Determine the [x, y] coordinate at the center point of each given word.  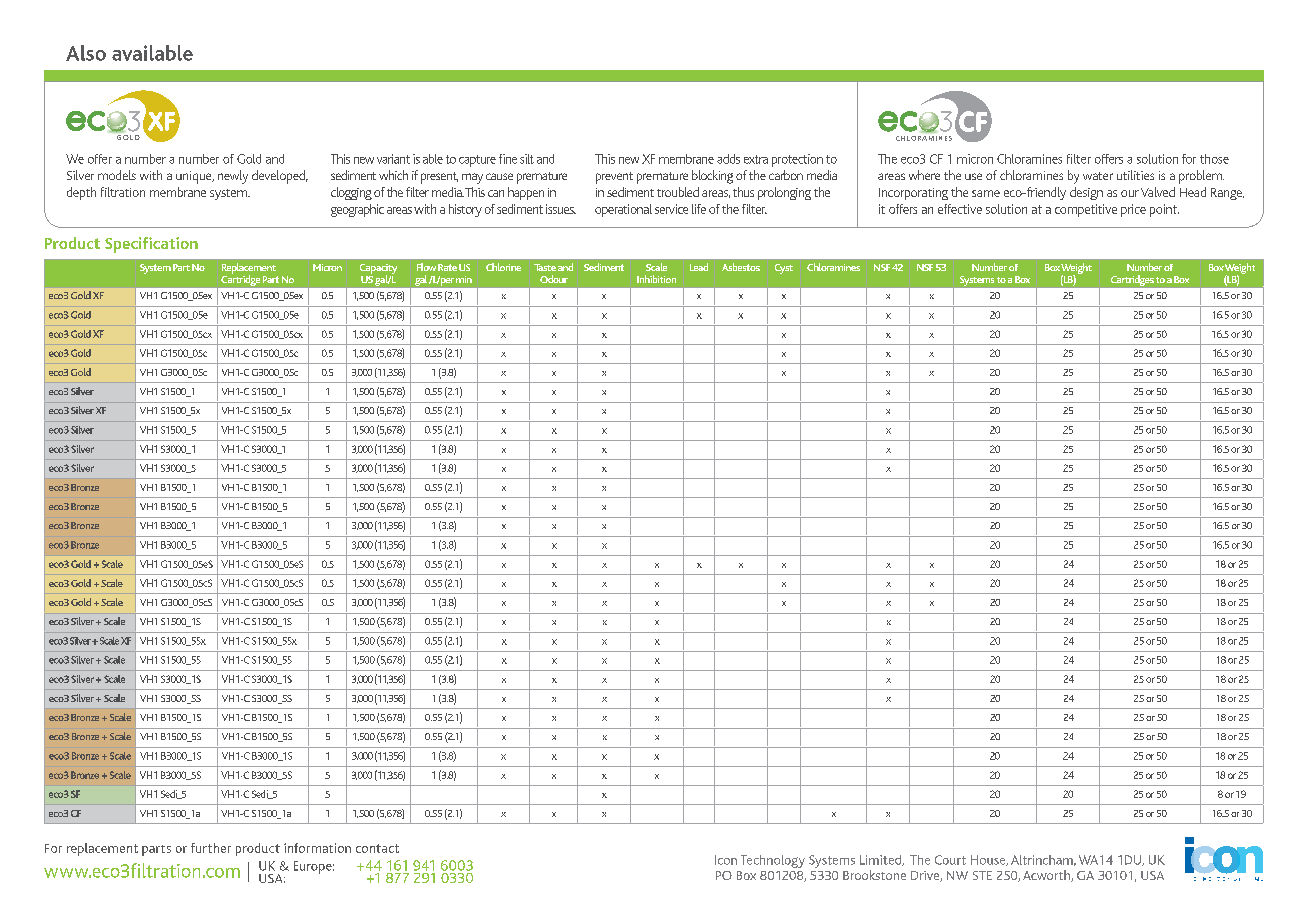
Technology [773, 861]
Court [950, 860]
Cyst [784, 269]
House [989, 860]
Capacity [378, 270]
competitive [1086, 210]
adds [728, 159]
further [211, 848]
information [317, 848]
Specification [151, 245]
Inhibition [656, 279]
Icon [726, 860]
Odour [554, 279]
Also [86, 53]
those [1214, 159]
